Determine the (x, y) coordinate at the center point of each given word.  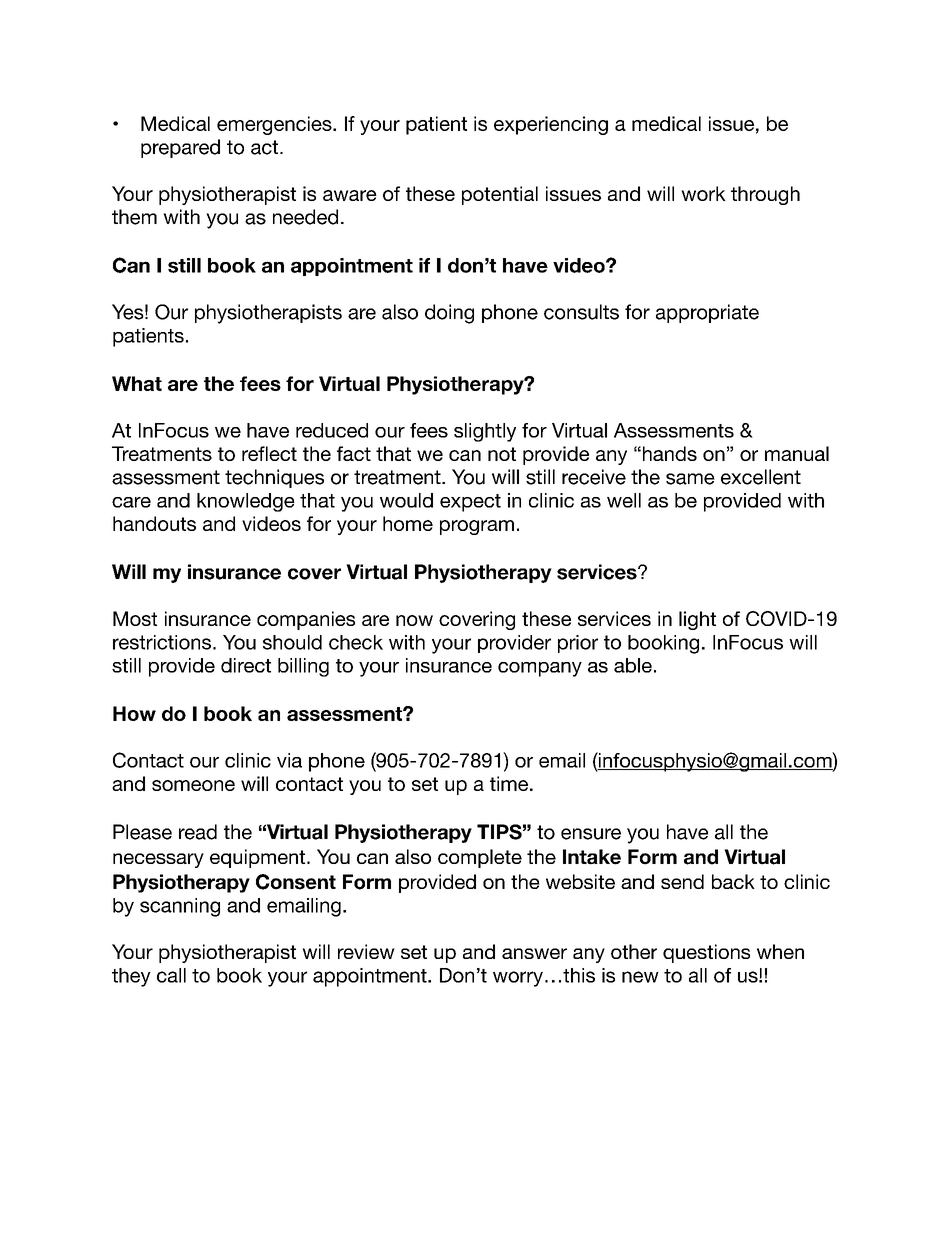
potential (500, 195)
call (171, 975)
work (703, 193)
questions (706, 953)
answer (534, 953)
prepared (180, 148)
